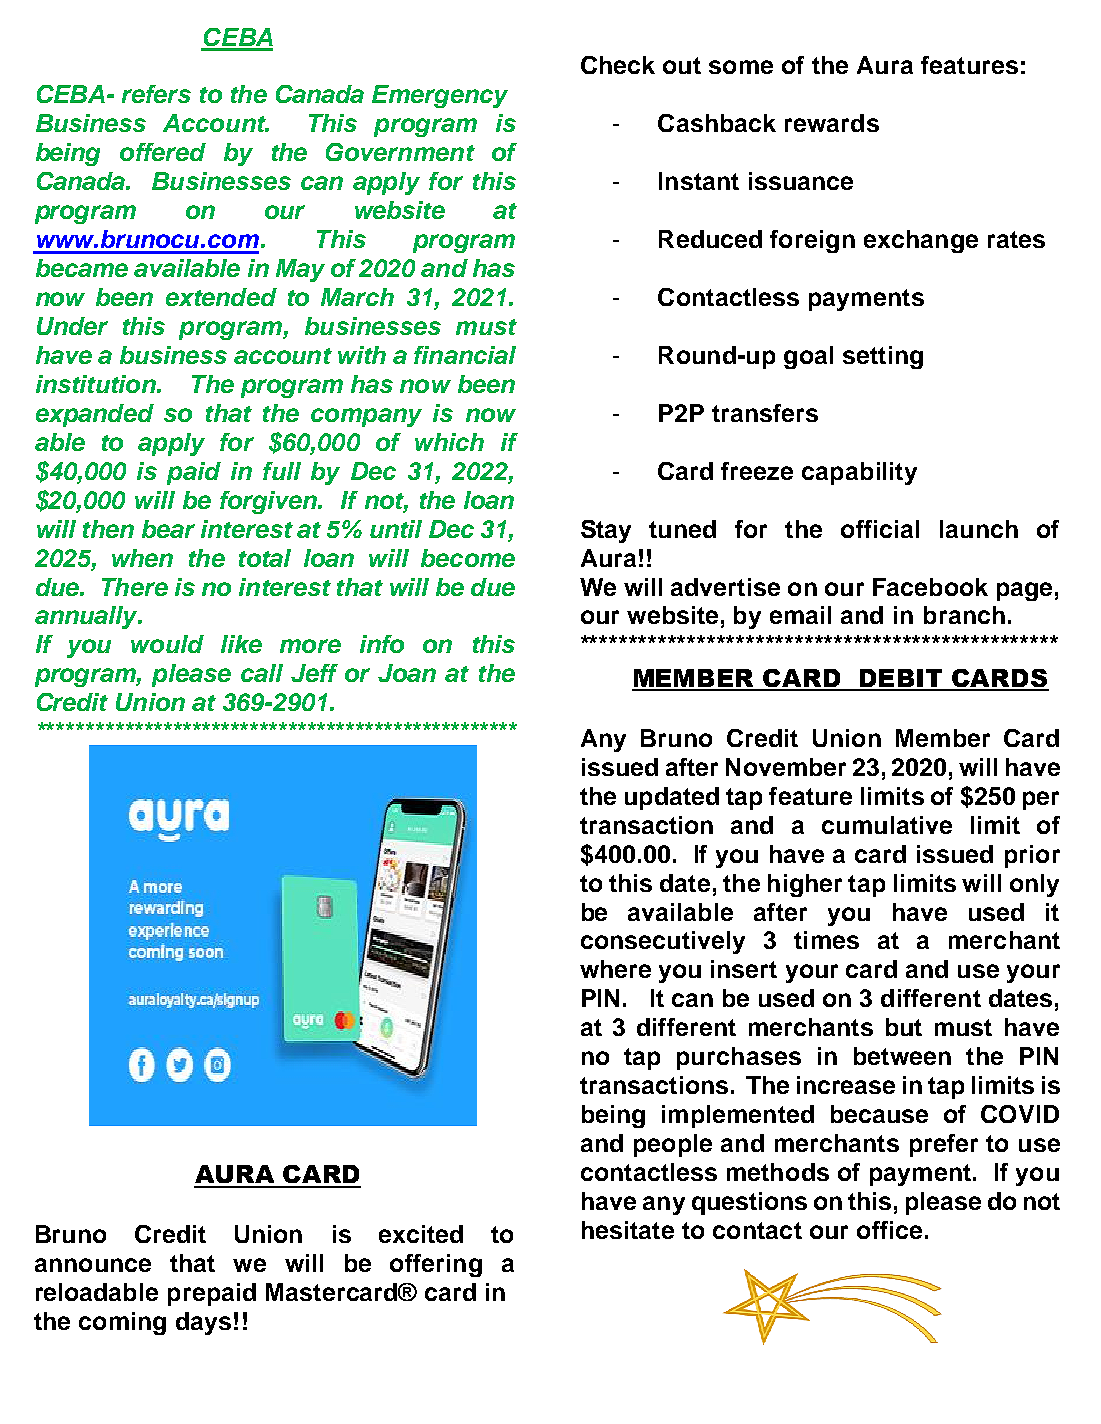 The image size is (1101, 1424). I want to click on branch, so click(964, 615).
